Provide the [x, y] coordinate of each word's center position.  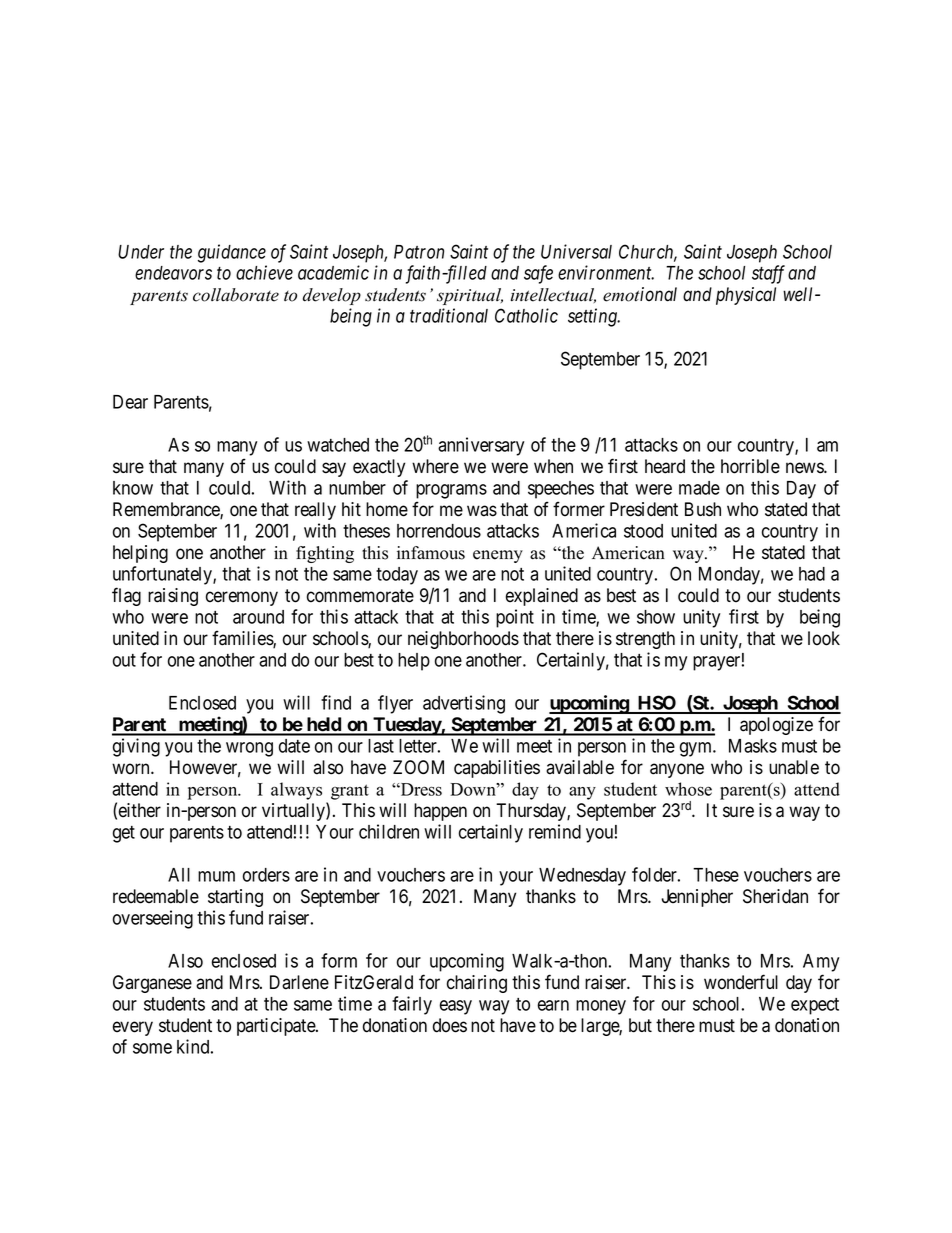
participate [277, 1027]
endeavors [173, 273]
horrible [750, 466]
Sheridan [775, 896]
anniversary [481, 446]
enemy [498, 556]
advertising [464, 704]
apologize [776, 726]
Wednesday [582, 877]
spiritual [470, 296]
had [812, 574]
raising [173, 597]
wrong [249, 749]
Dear [130, 402]
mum [216, 876]
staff [768, 274]
